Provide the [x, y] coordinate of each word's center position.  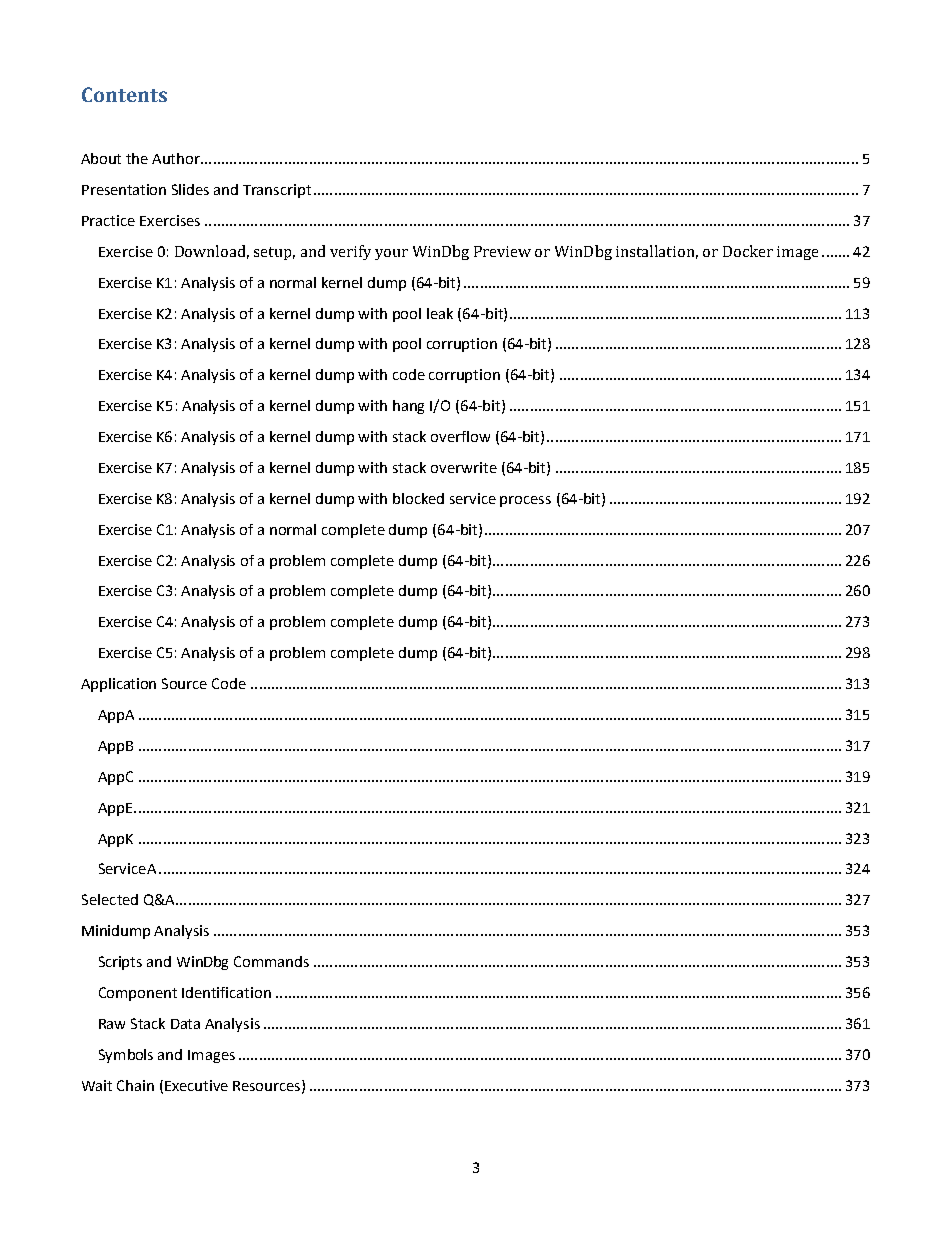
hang [408, 407]
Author [177, 158]
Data [185, 1024]
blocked [418, 498]
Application [118, 685]
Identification [226, 992]
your [391, 254]
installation [657, 252]
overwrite [464, 467]
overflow [460, 436]
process [525, 501]
